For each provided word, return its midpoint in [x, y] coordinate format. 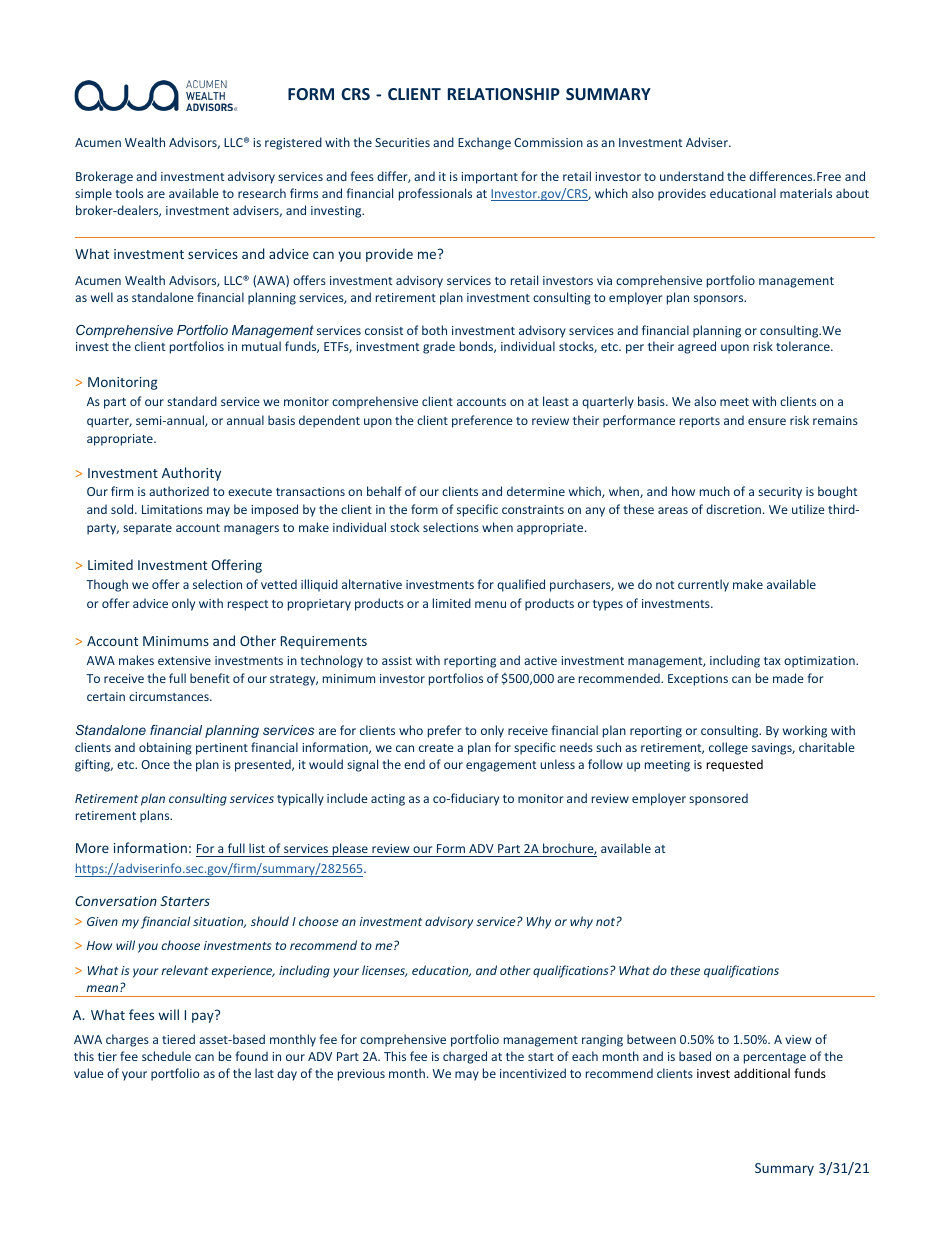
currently [703, 585]
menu [490, 604]
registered [293, 143]
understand [692, 176]
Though [107, 585]
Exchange [484, 143]
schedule [166, 1056]
